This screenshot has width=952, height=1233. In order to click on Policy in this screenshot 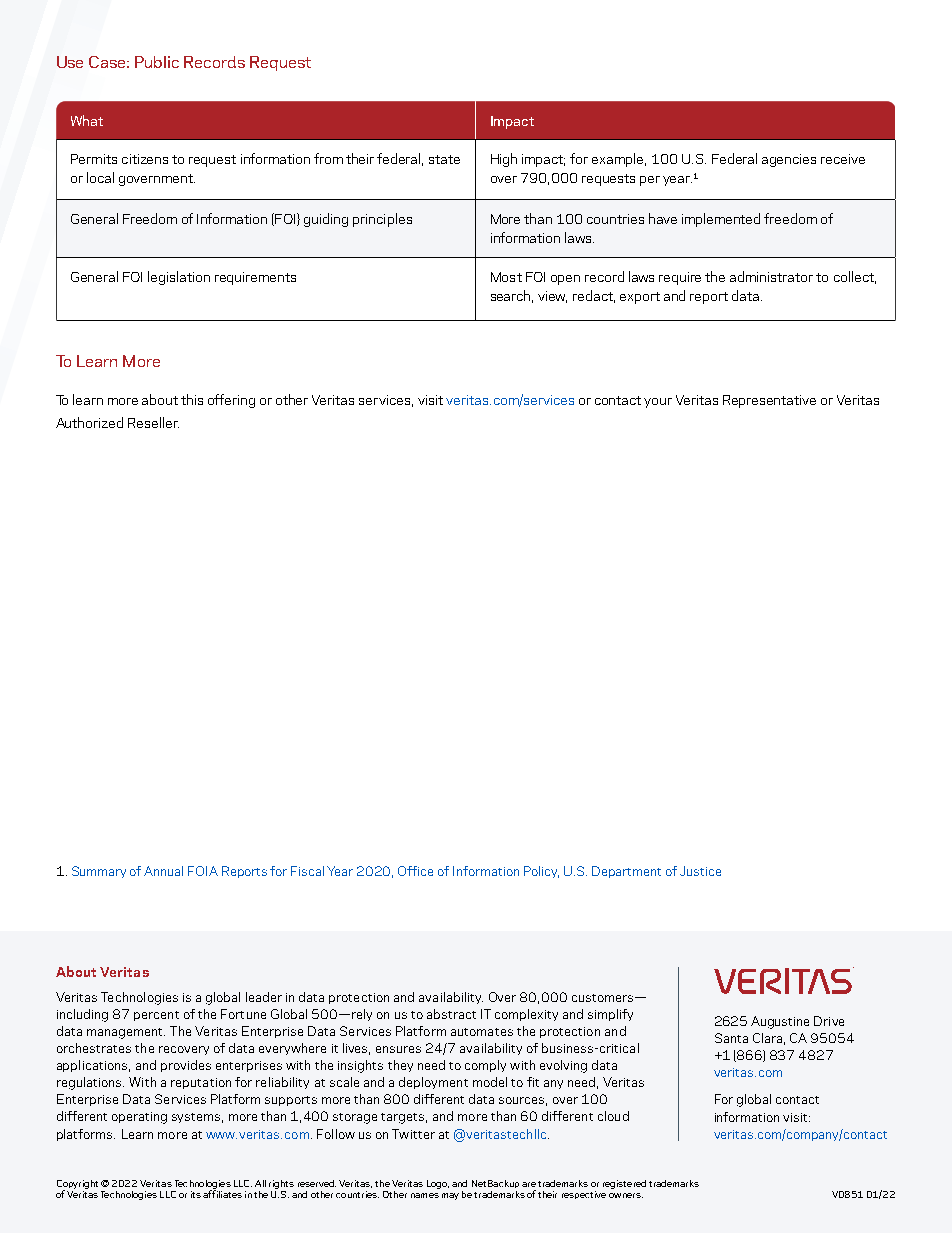, I will do `click(541, 872)`.
